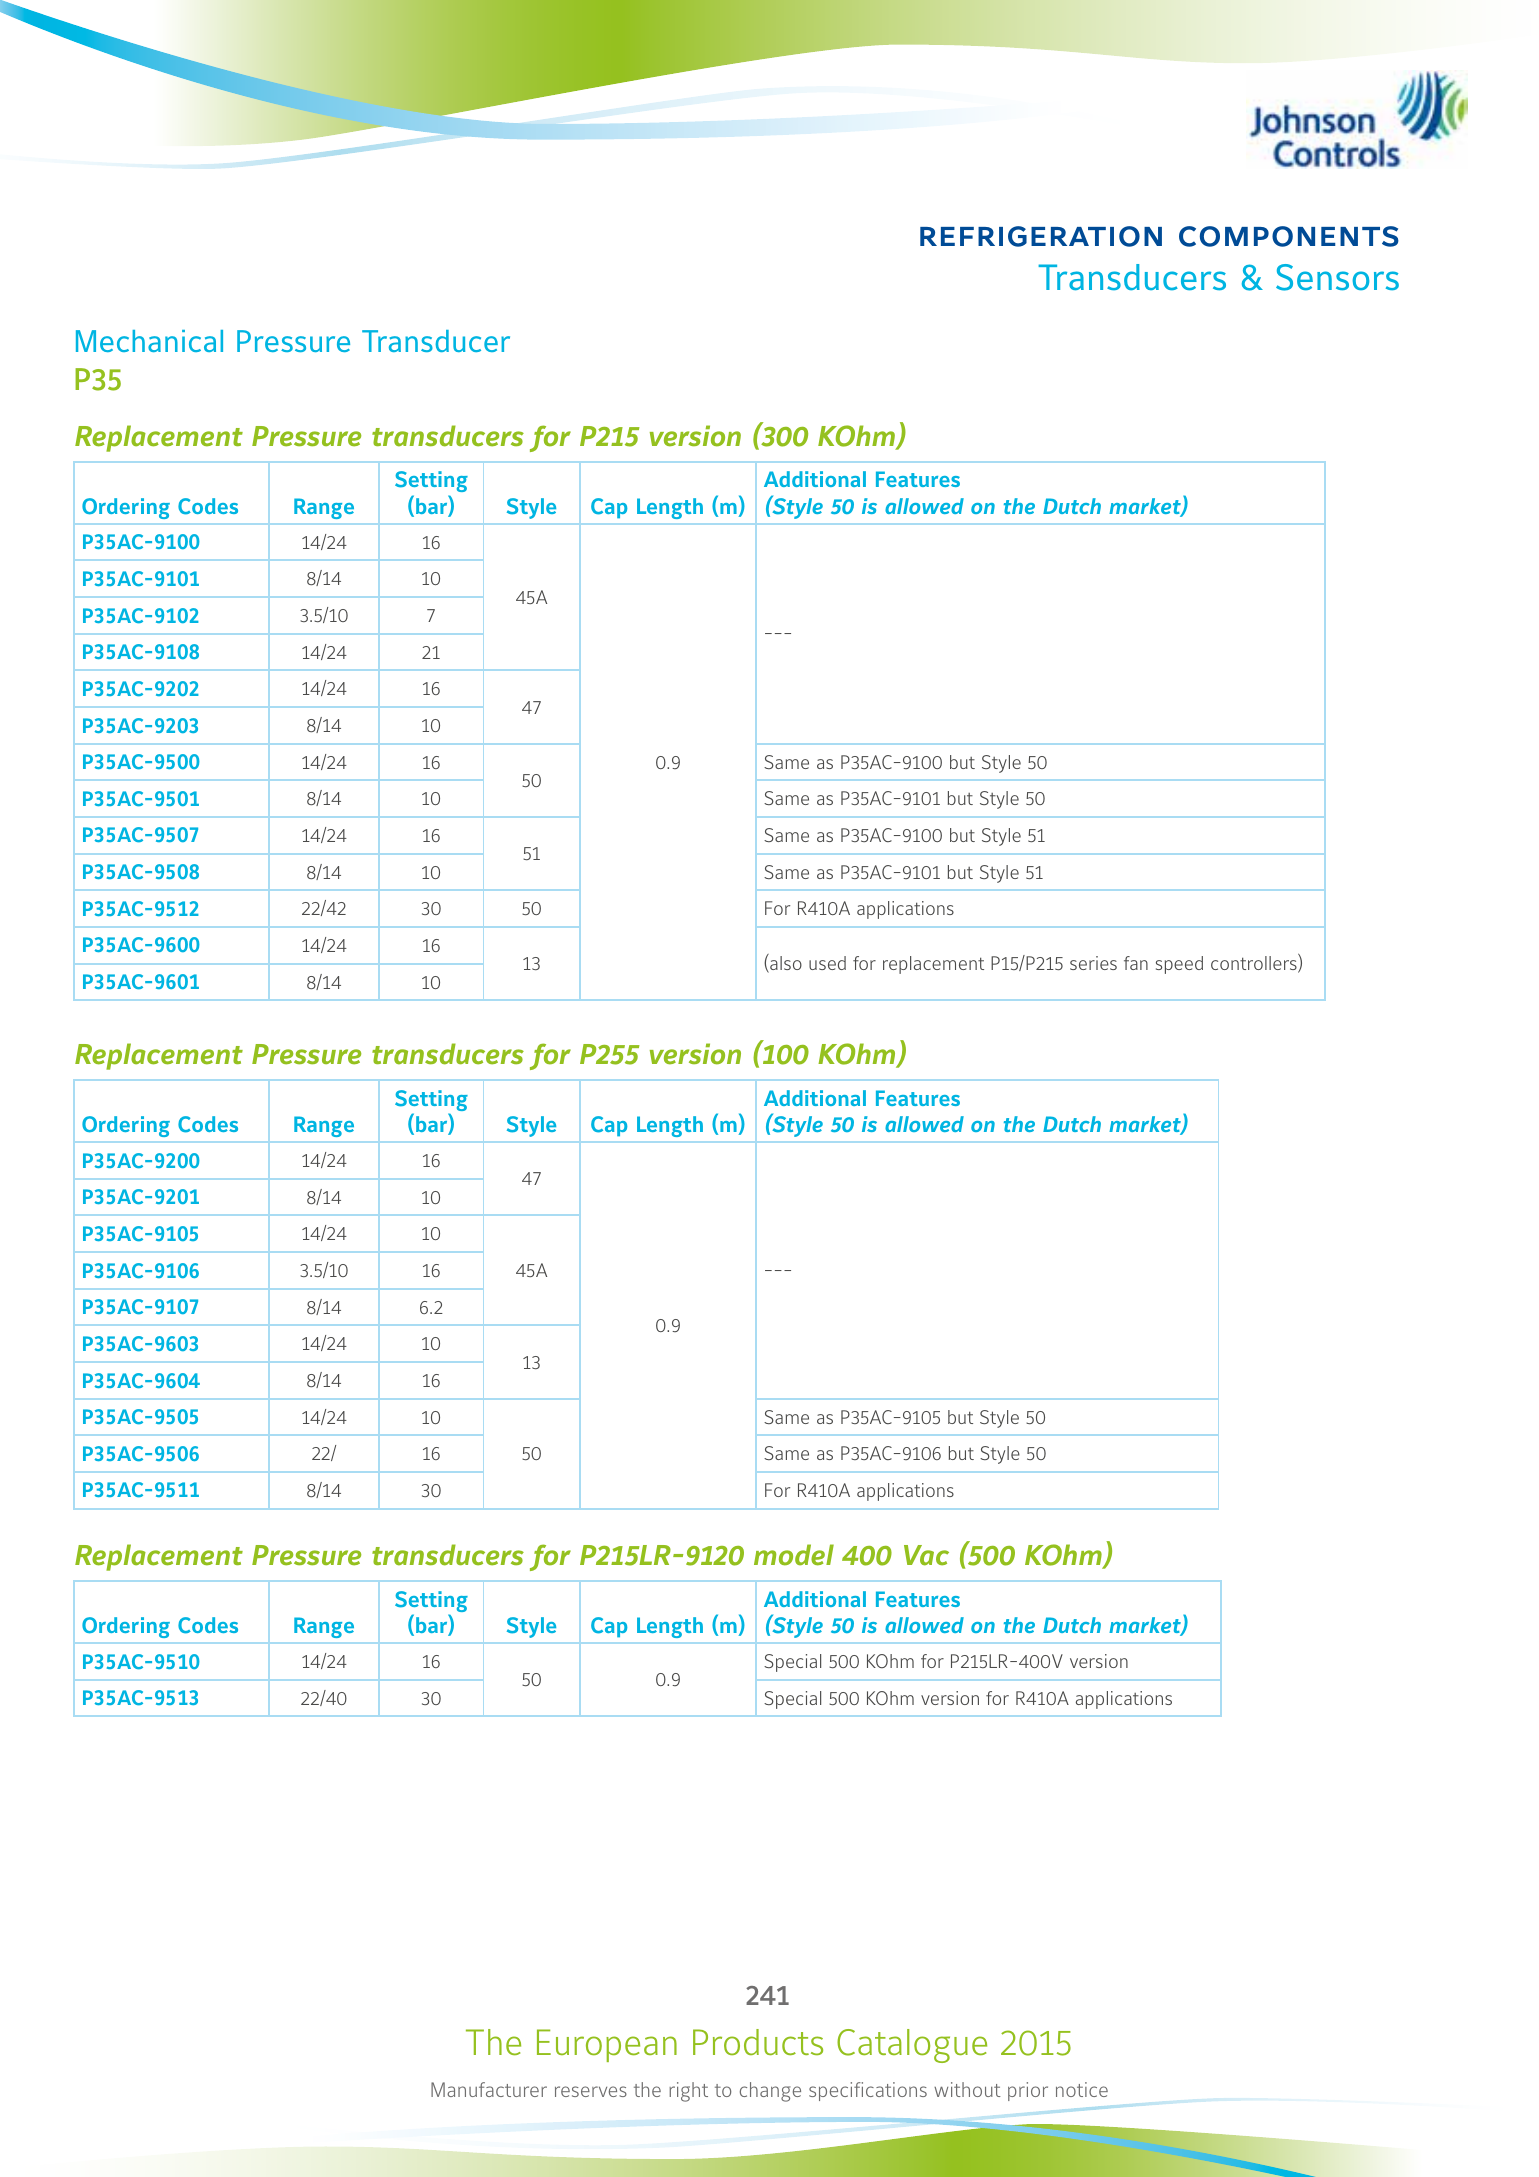 This screenshot has height=2177, width=1539. What do you see at coordinates (1136, 963) in the screenshot?
I see `fan` at bounding box center [1136, 963].
